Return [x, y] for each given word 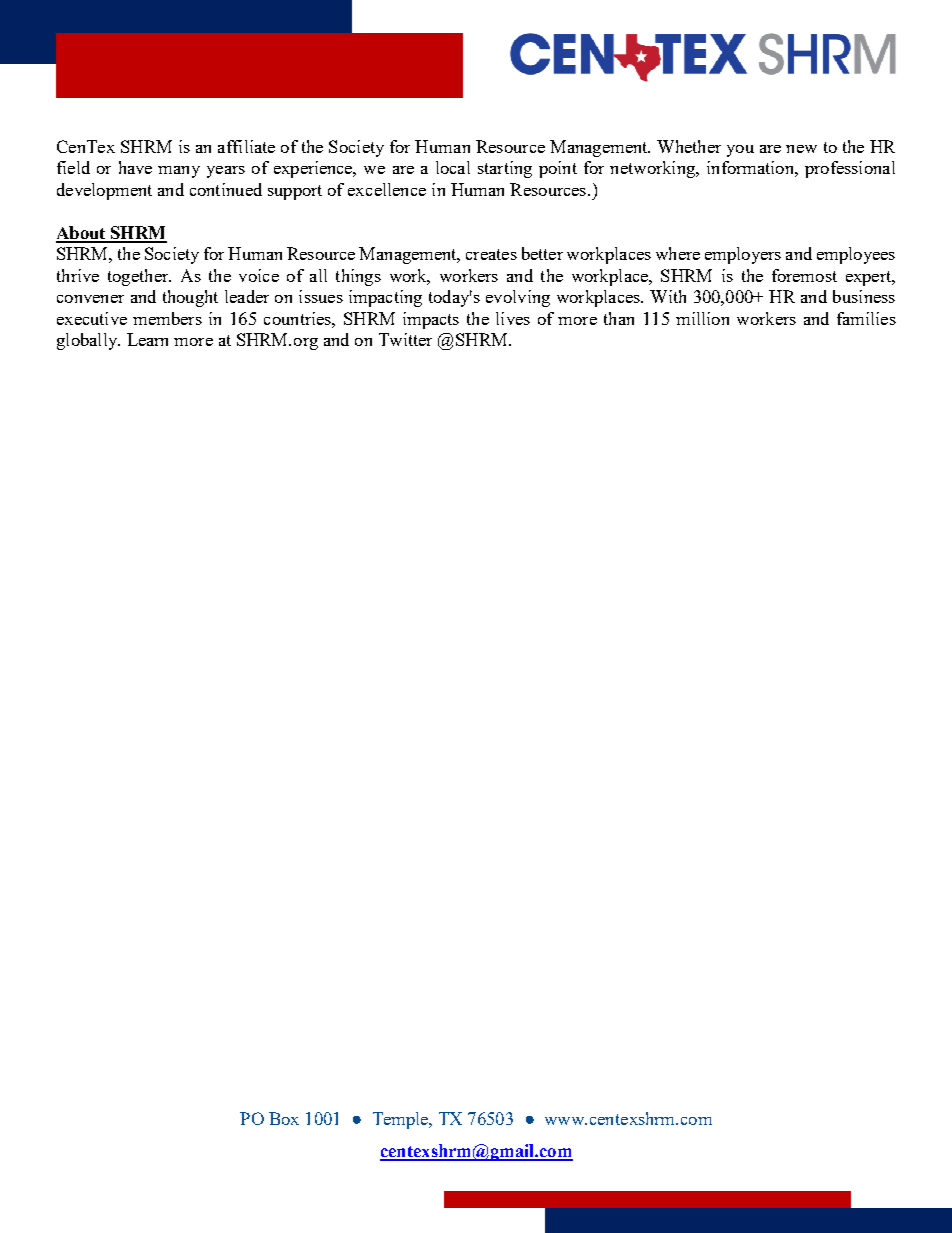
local [453, 167]
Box [284, 1118]
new [801, 149]
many [179, 172]
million [702, 318]
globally [88, 341]
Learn [147, 339]
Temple [402, 1120]
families [866, 318]
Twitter [405, 339]
